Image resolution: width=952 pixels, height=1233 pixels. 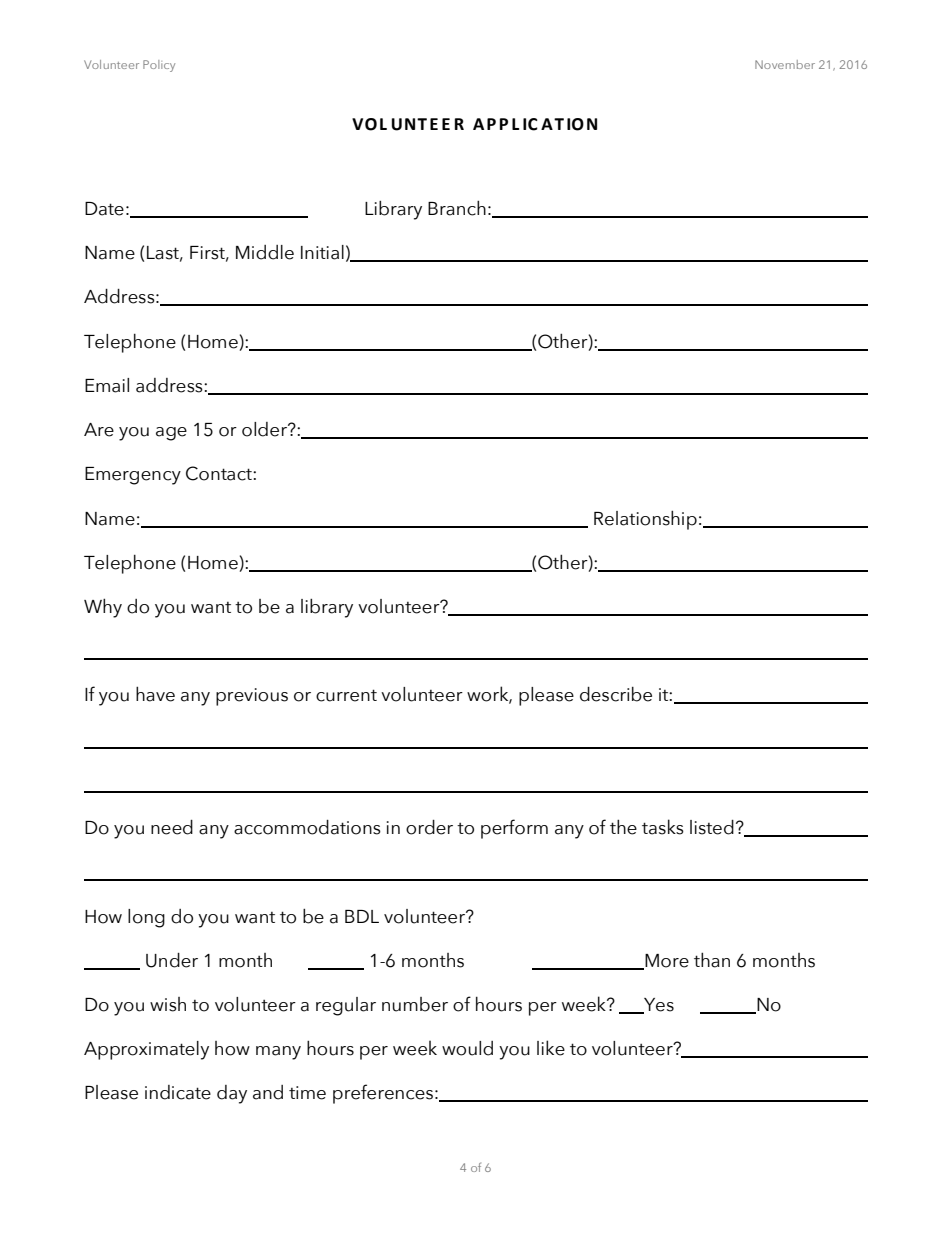 What do you see at coordinates (346, 695) in the page?
I see `current` at bounding box center [346, 695].
